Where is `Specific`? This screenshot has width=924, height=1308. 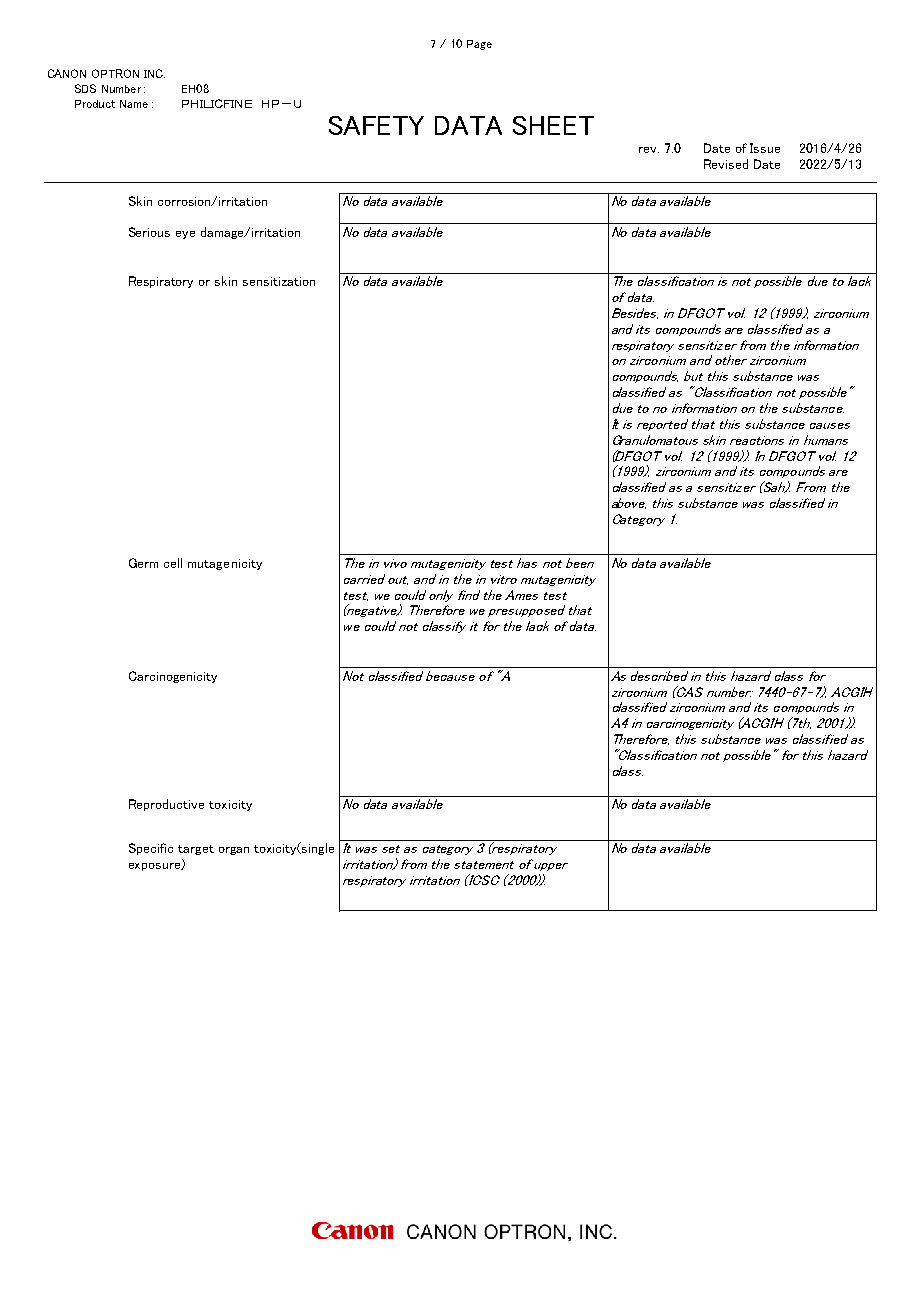 Specific is located at coordinates (151, 849).
